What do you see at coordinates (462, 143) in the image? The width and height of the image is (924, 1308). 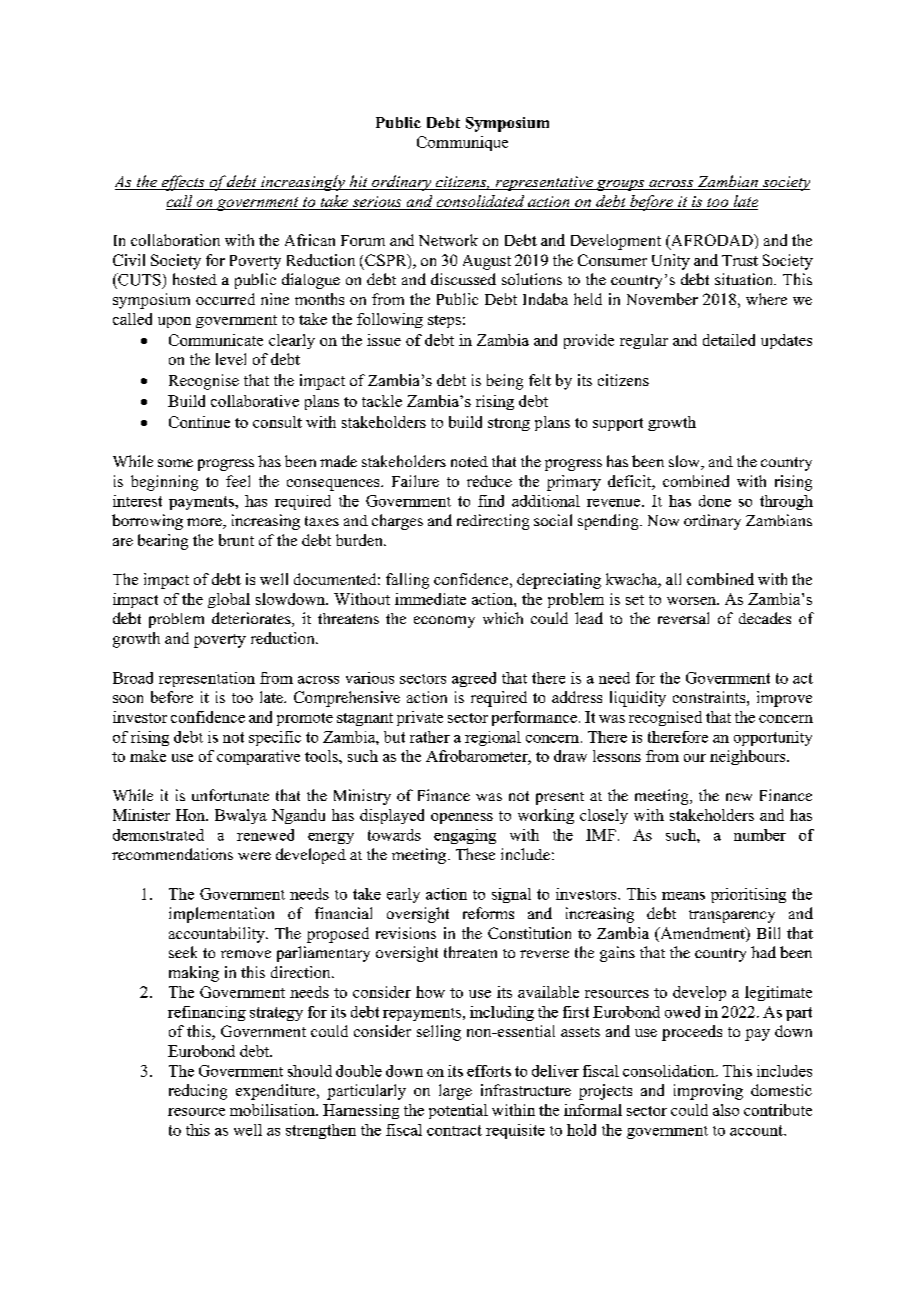 I see `Communique` at bounding box center [462, 143].
